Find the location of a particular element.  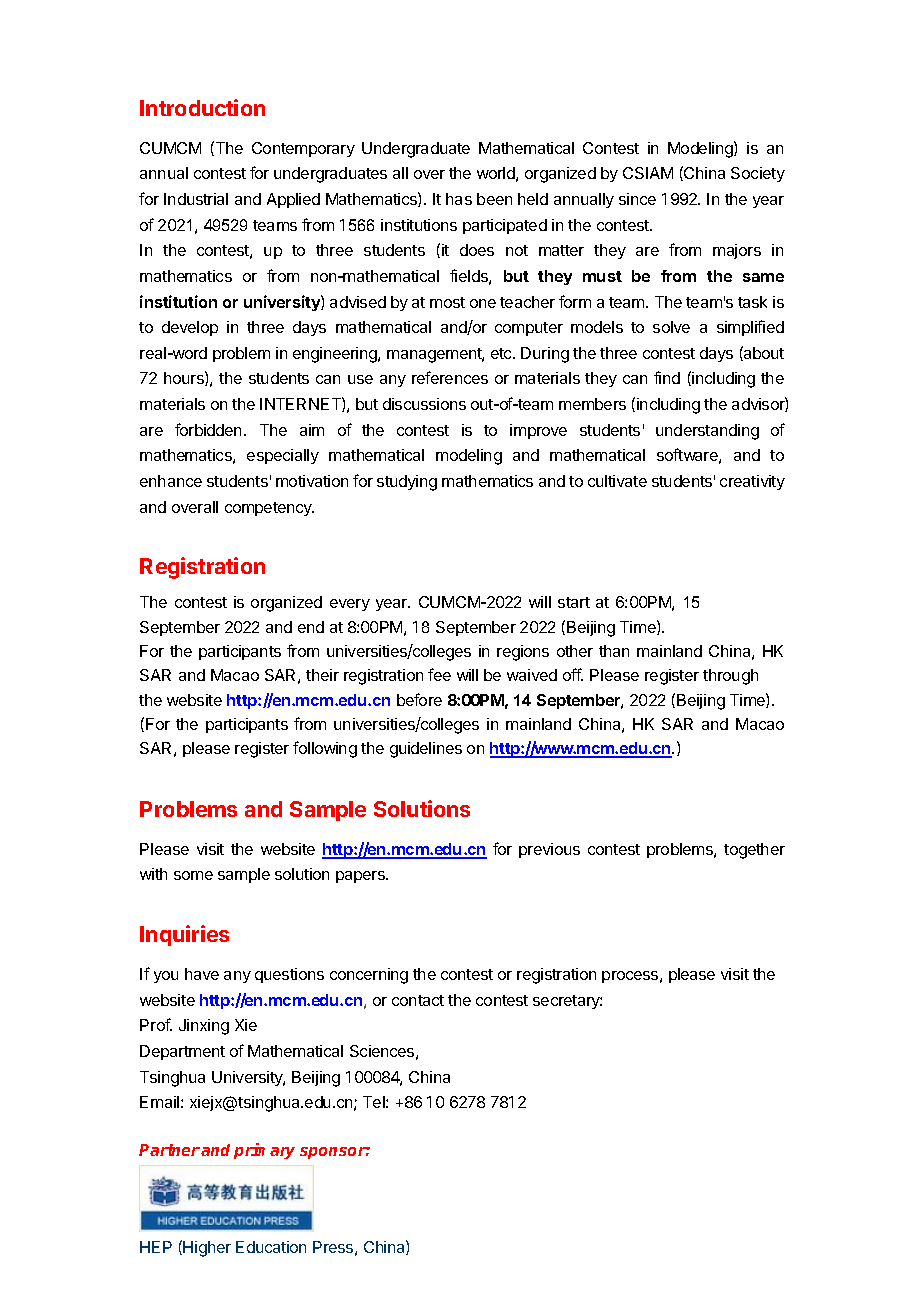

have is located at coordinates (202, 974).
